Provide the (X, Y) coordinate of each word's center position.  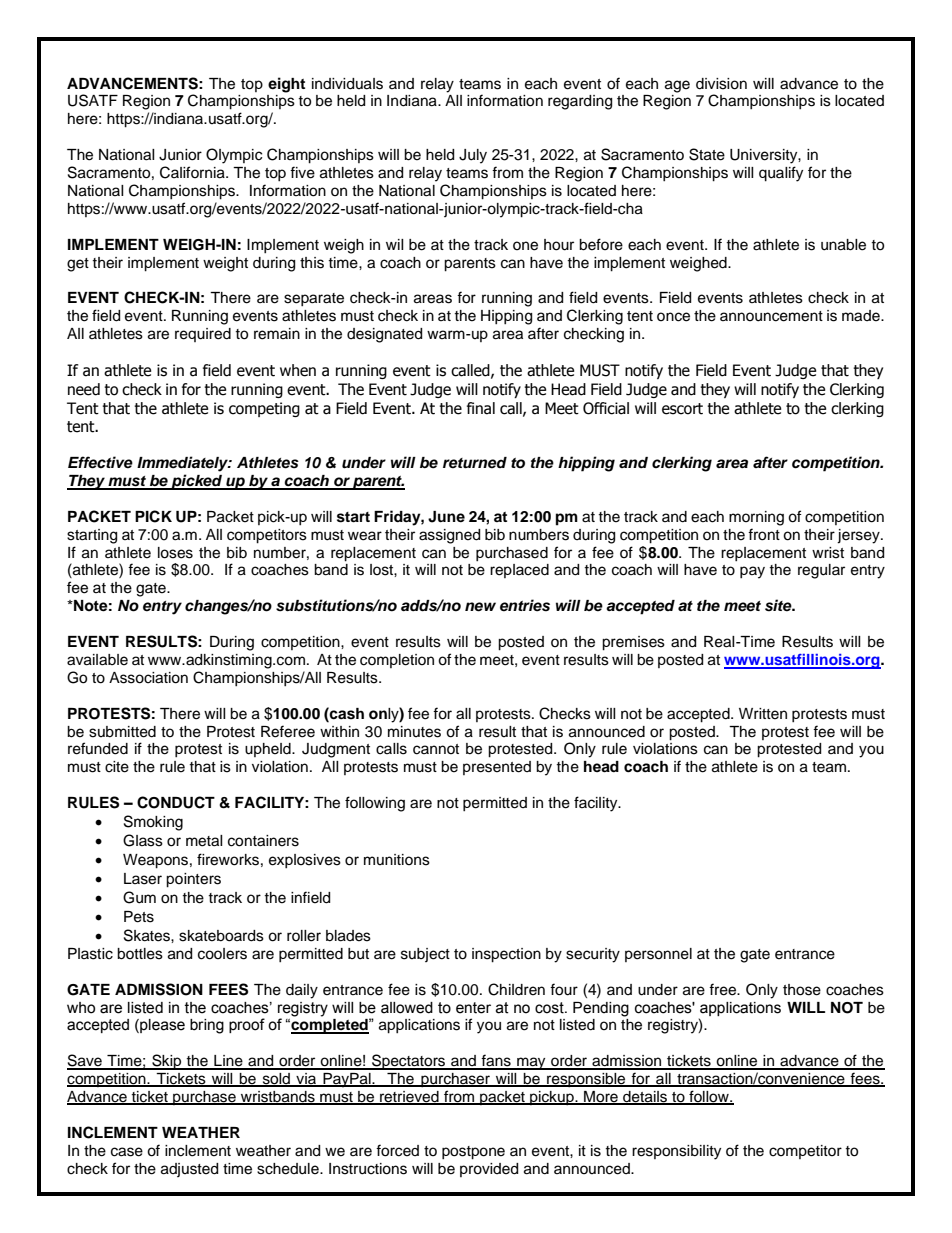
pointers (193, 880)
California (193, 172)
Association (148, 678)
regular (821, 571)
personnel (658, 955)
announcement (771, 316)
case (127, 1152)
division (721, 84)
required (203, 335)
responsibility (676, 1152)
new (480, 607)
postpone (473, 1153)
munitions (397, 860)
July (473, 156)
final (481, 408)
